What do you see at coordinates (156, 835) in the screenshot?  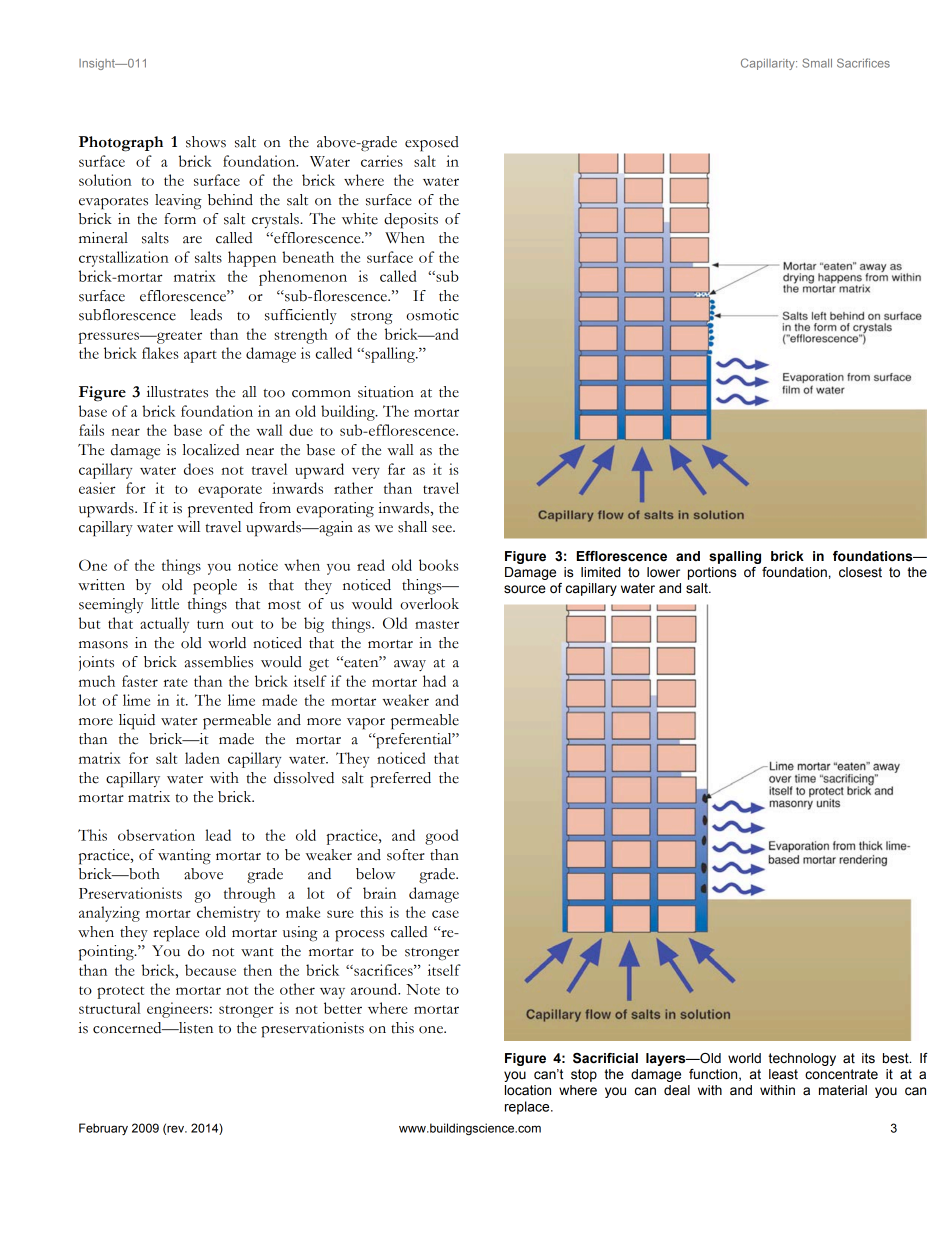 I see `observation` at bounding box center [156, 835].
